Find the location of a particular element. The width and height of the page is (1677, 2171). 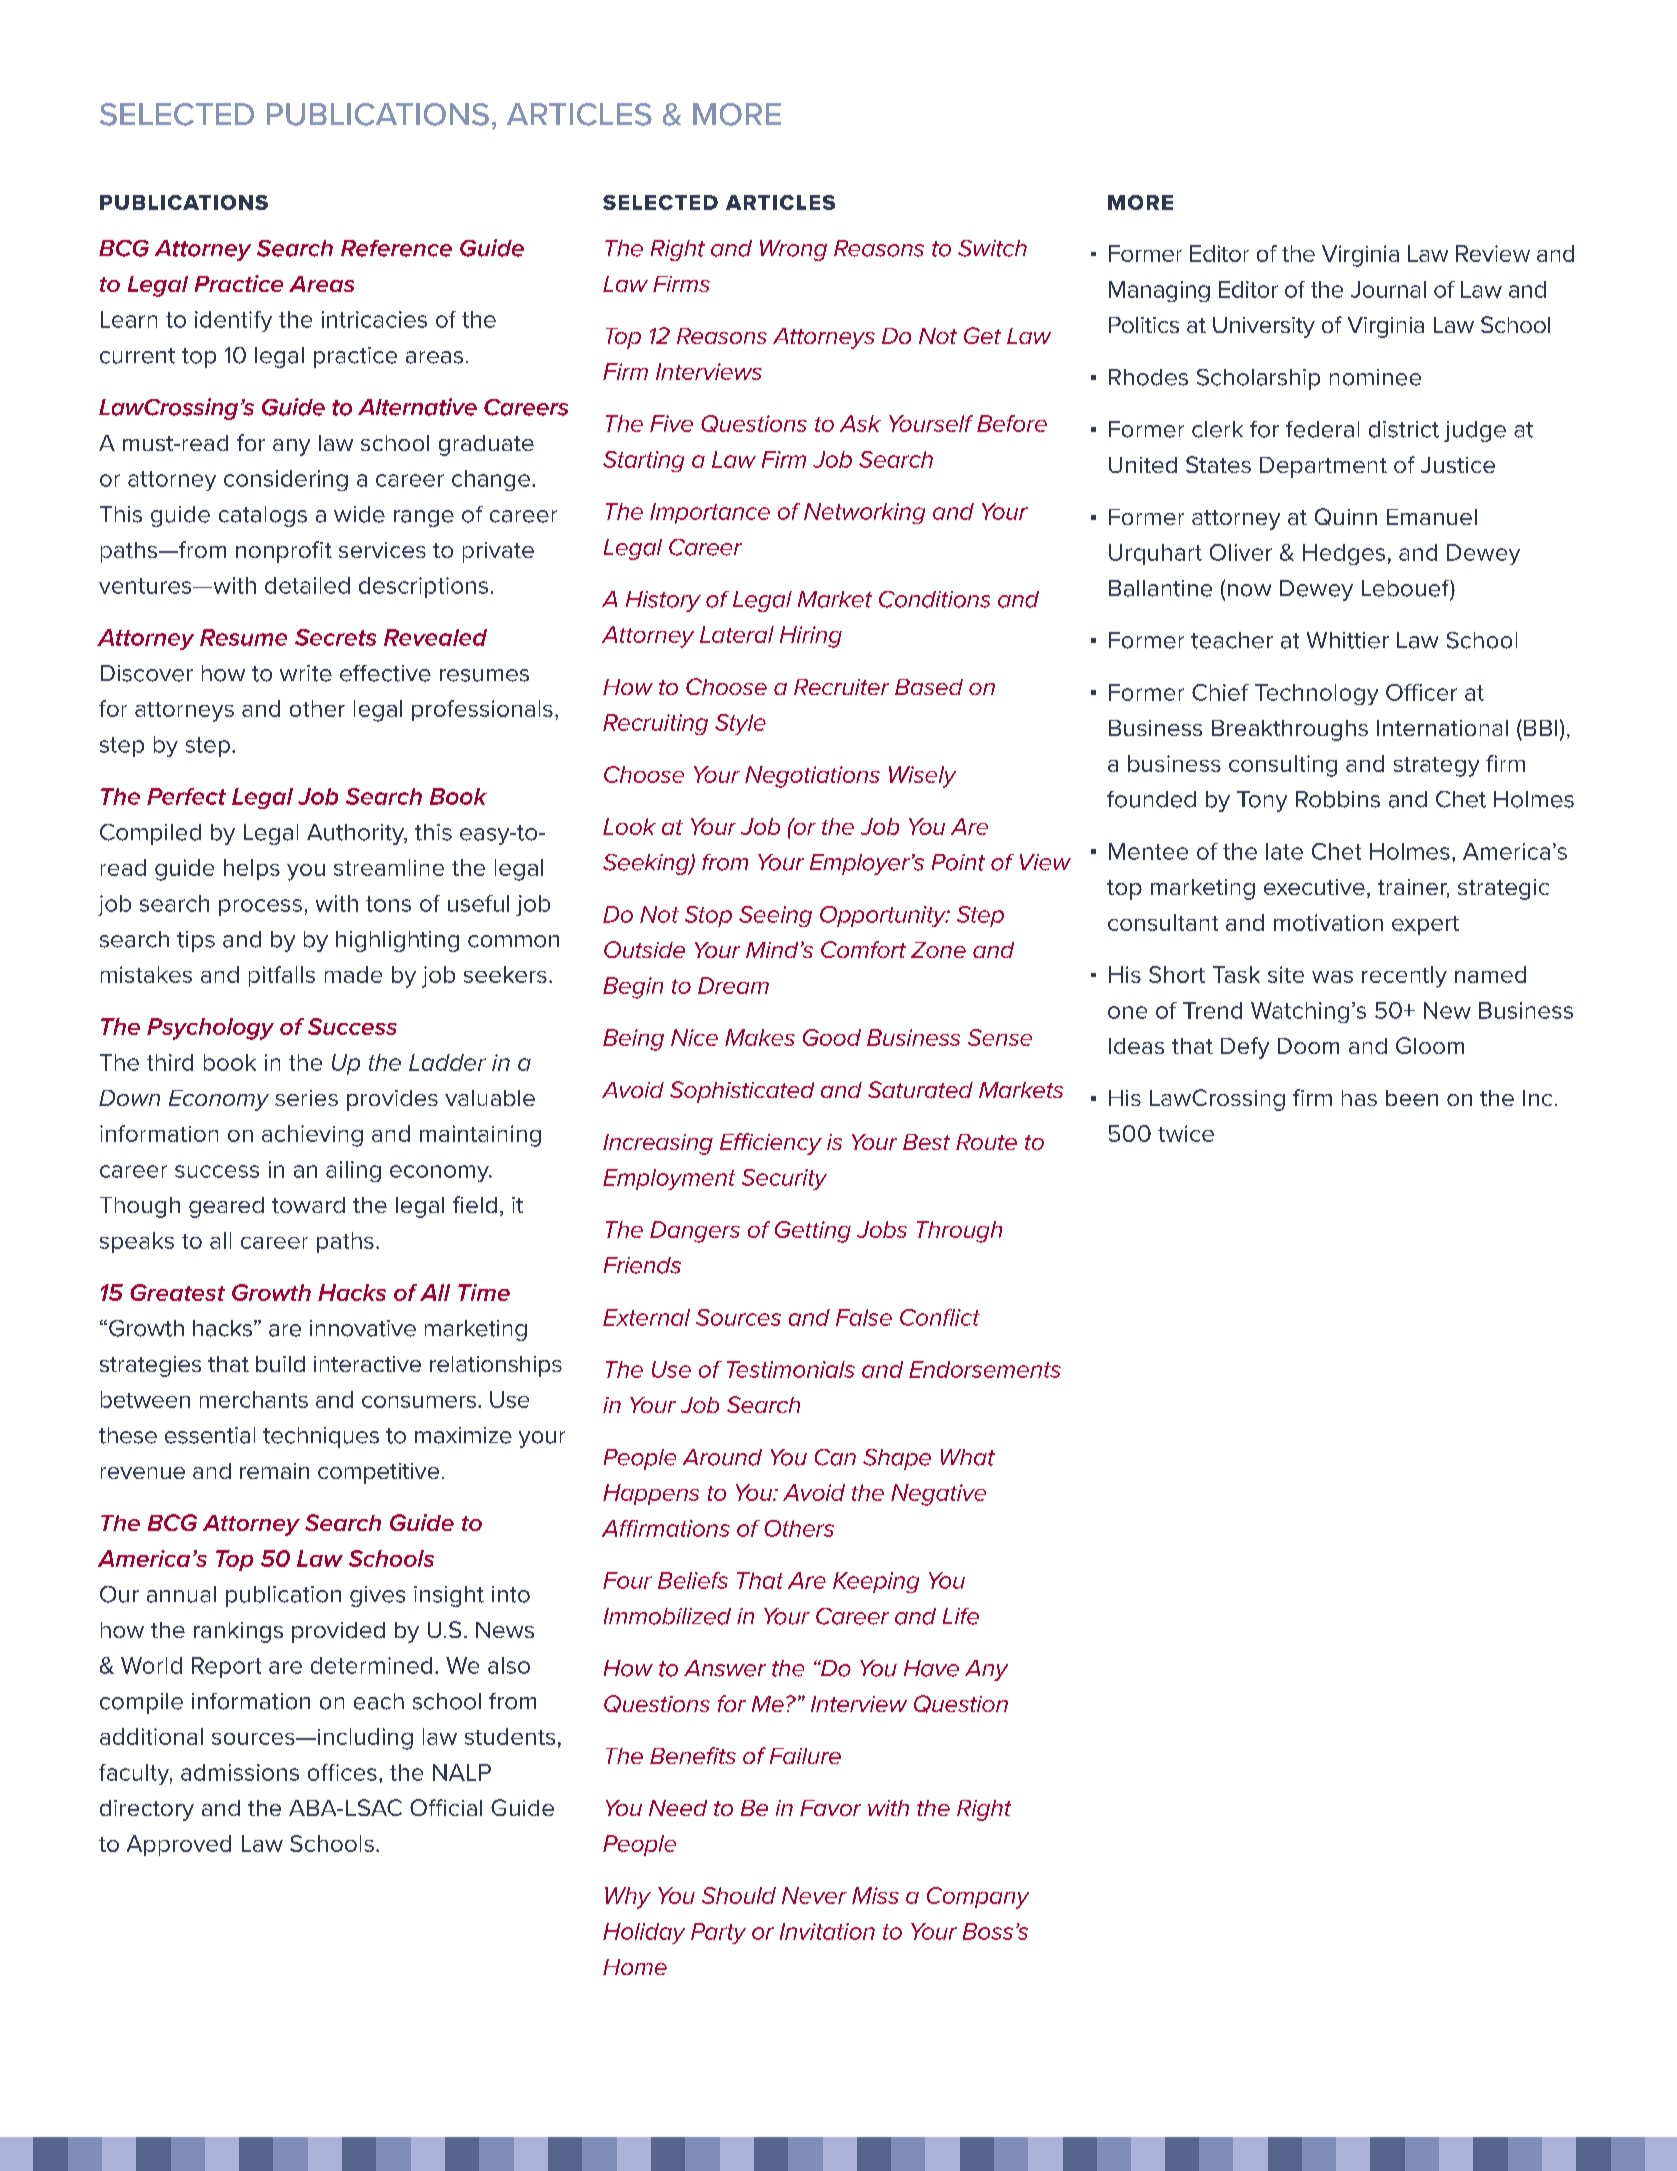

Journal is located at coordinates (1388, 289).
